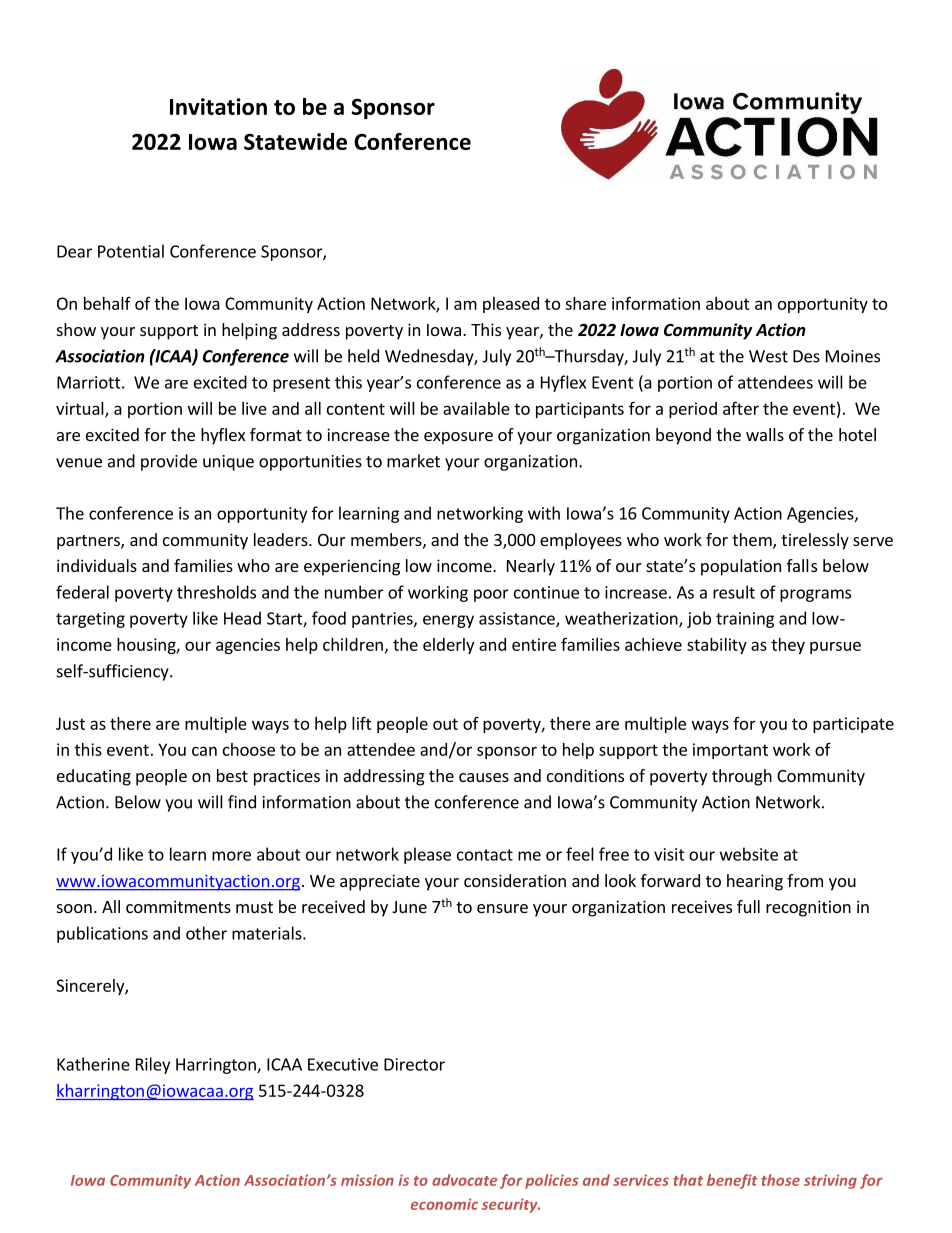 The image size is (952, 1233). I want to click on share, so click(585, 303).
